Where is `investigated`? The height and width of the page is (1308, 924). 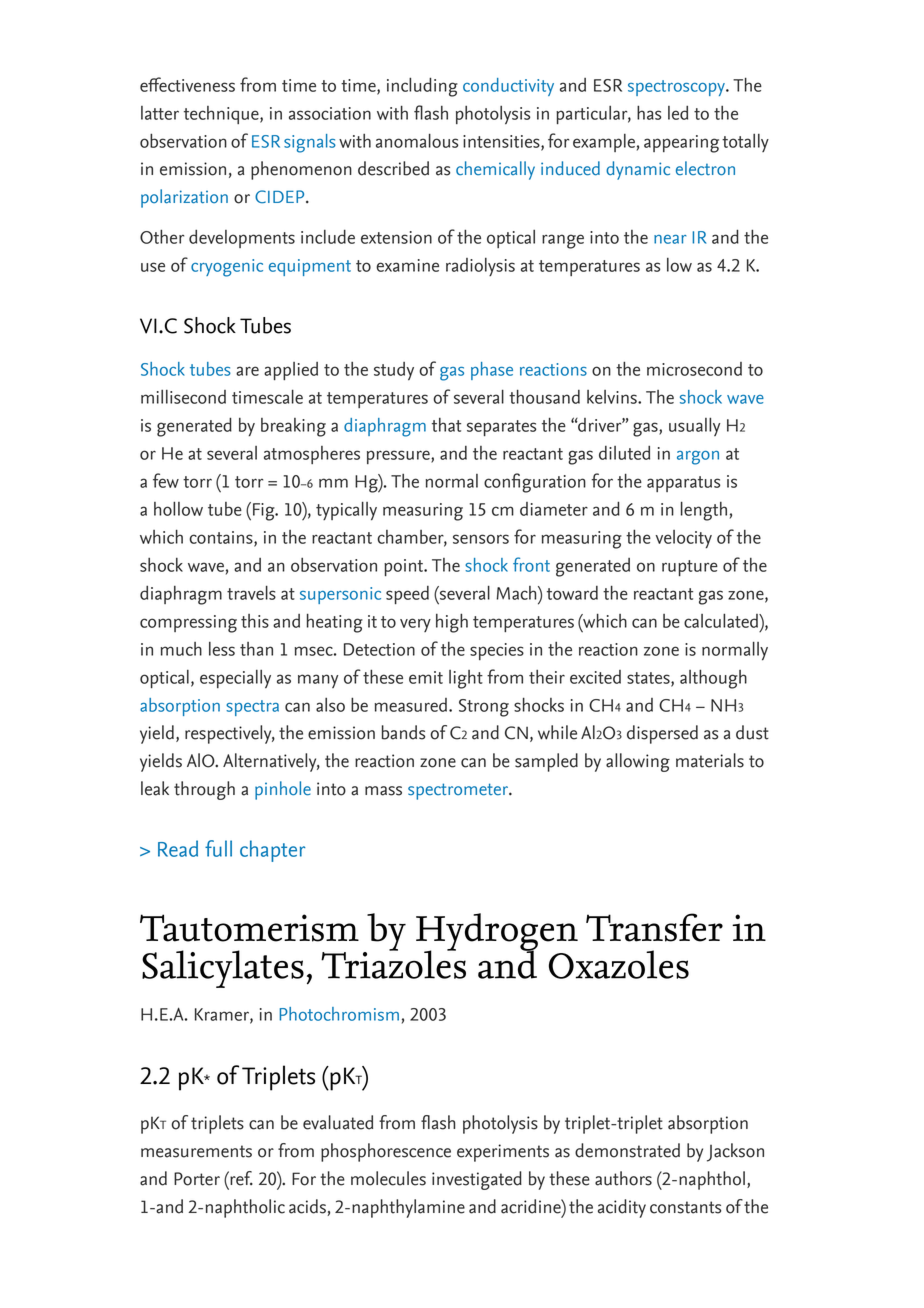
investigated is located at coordinates (477, 1180).
